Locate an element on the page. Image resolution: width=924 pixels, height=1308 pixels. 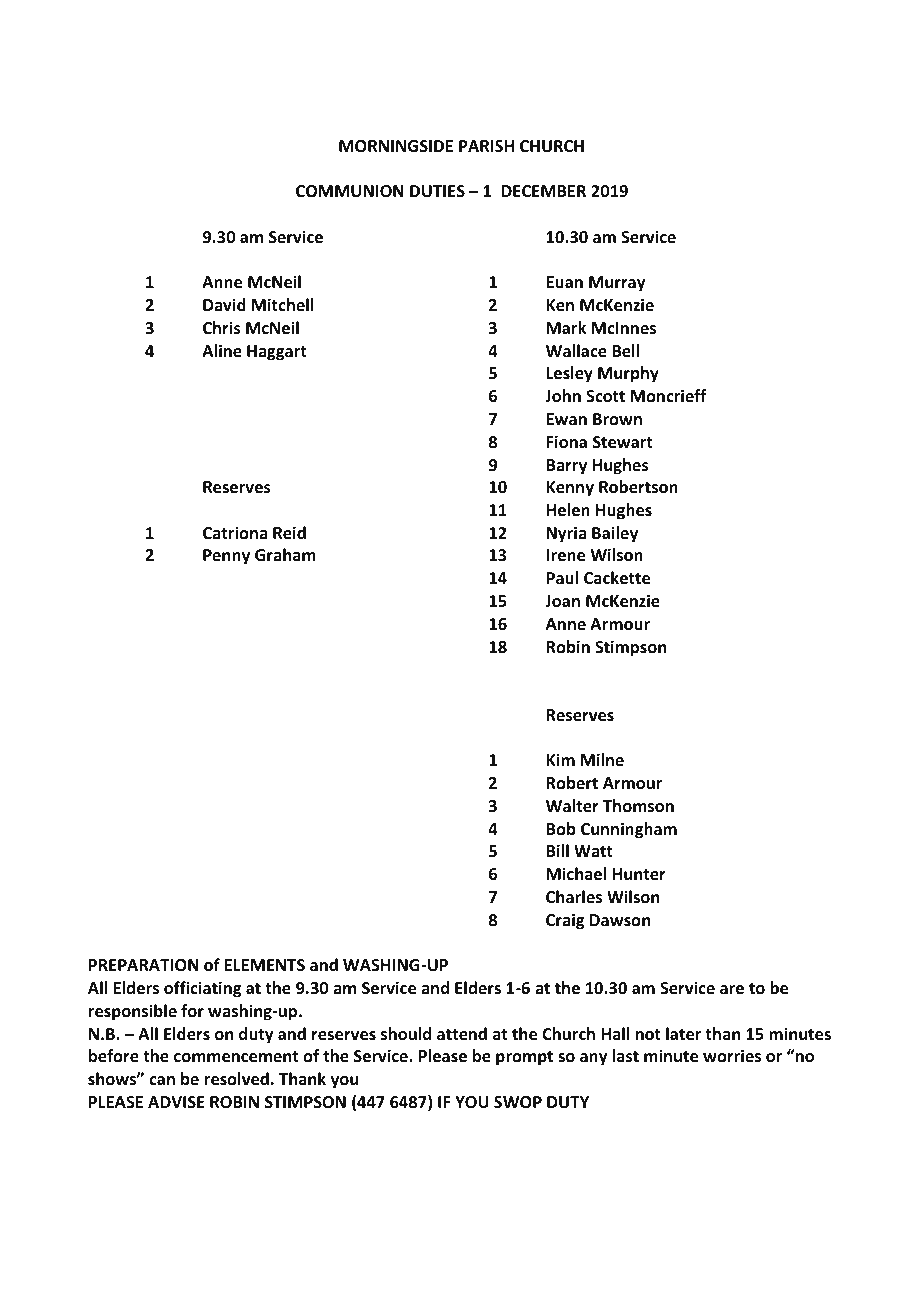
Graham is located at coordinates (285, 554).
